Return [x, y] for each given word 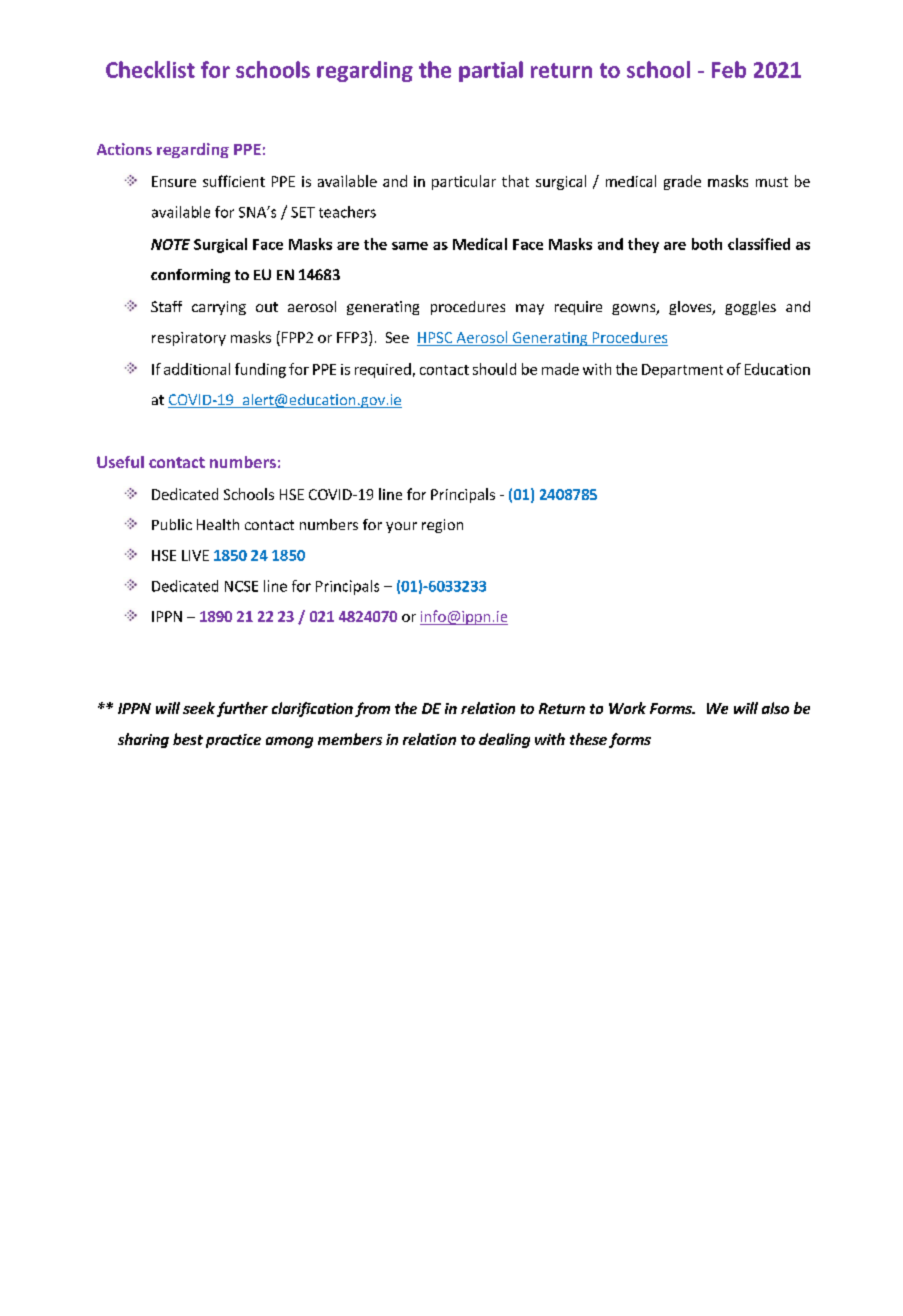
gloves [691, 308]
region [442, 526]
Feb [729, 69]
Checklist [150, 69]
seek [199, 708]
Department [682, 371]
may [530, 309]
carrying [219, 308]
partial [491, 71]
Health [218, 524]
